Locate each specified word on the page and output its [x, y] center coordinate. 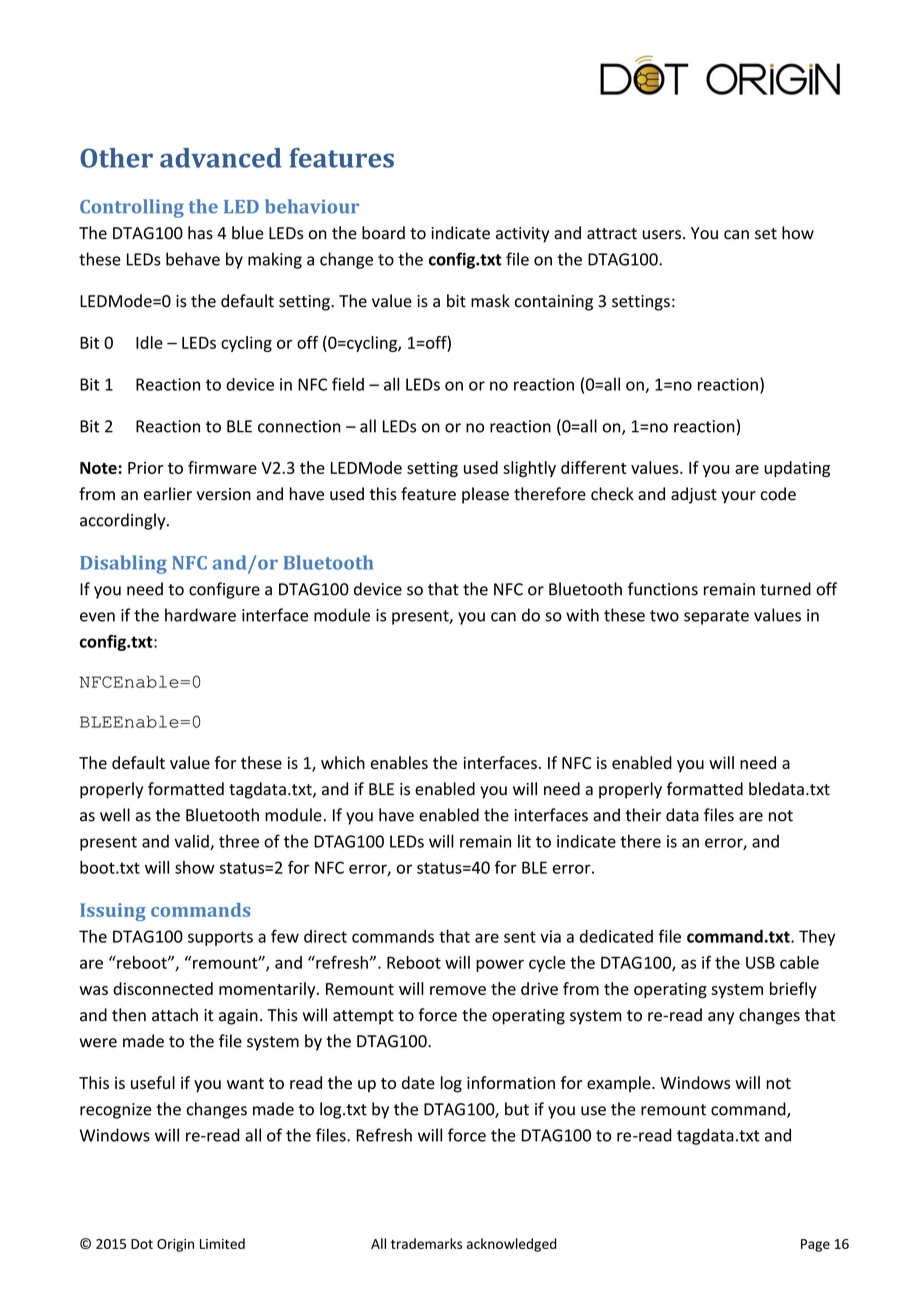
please [485, 495]
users [662, 235]
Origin [175, 1245]
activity [522, 235]
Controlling [132, 208]
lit [524, 841]
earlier [168, 494]
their [643, 815]
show [195, 867]
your [738, 497]
